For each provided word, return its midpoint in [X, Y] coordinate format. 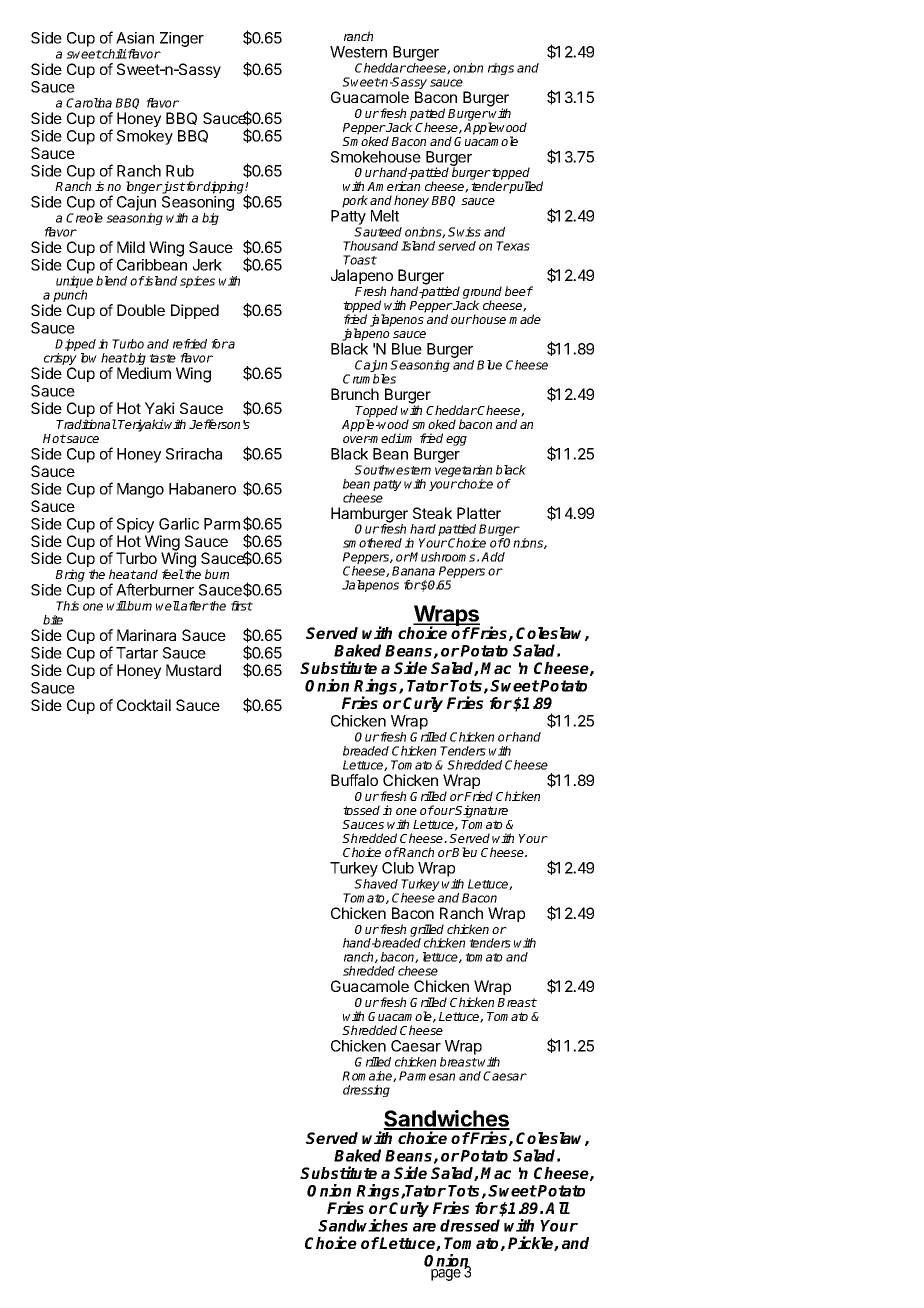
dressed [470, 1225]
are [424, 1227]
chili [114, 54]
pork [355, 201]
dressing [366, 1091]
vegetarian [463, 472]
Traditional [86, 424]
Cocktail [144, 705]
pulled [525, 187]
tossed [361, 810]
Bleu [464, 852]
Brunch [355, 394]
